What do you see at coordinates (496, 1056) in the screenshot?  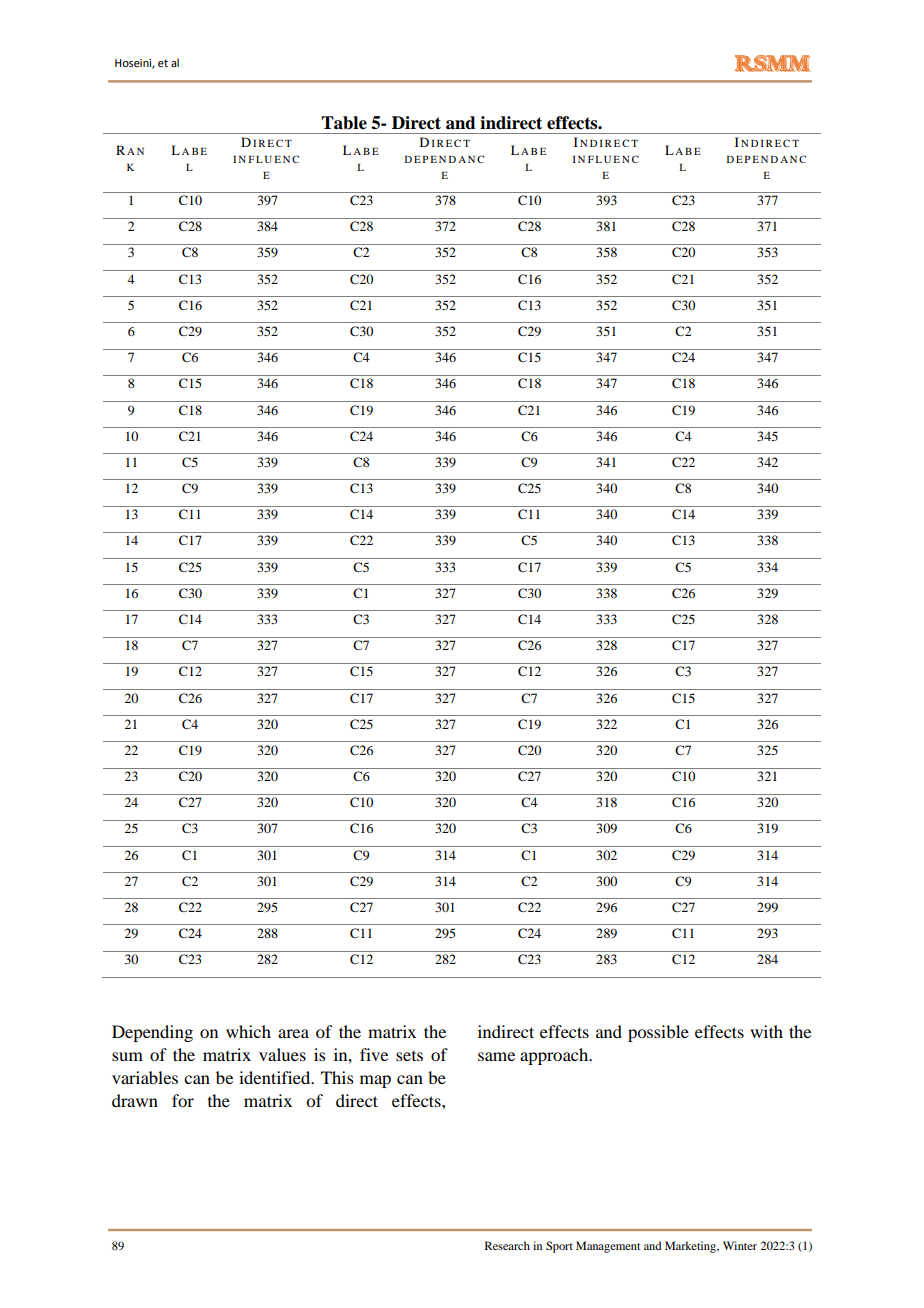 I see `same` at bounding box center [496, 1056].
